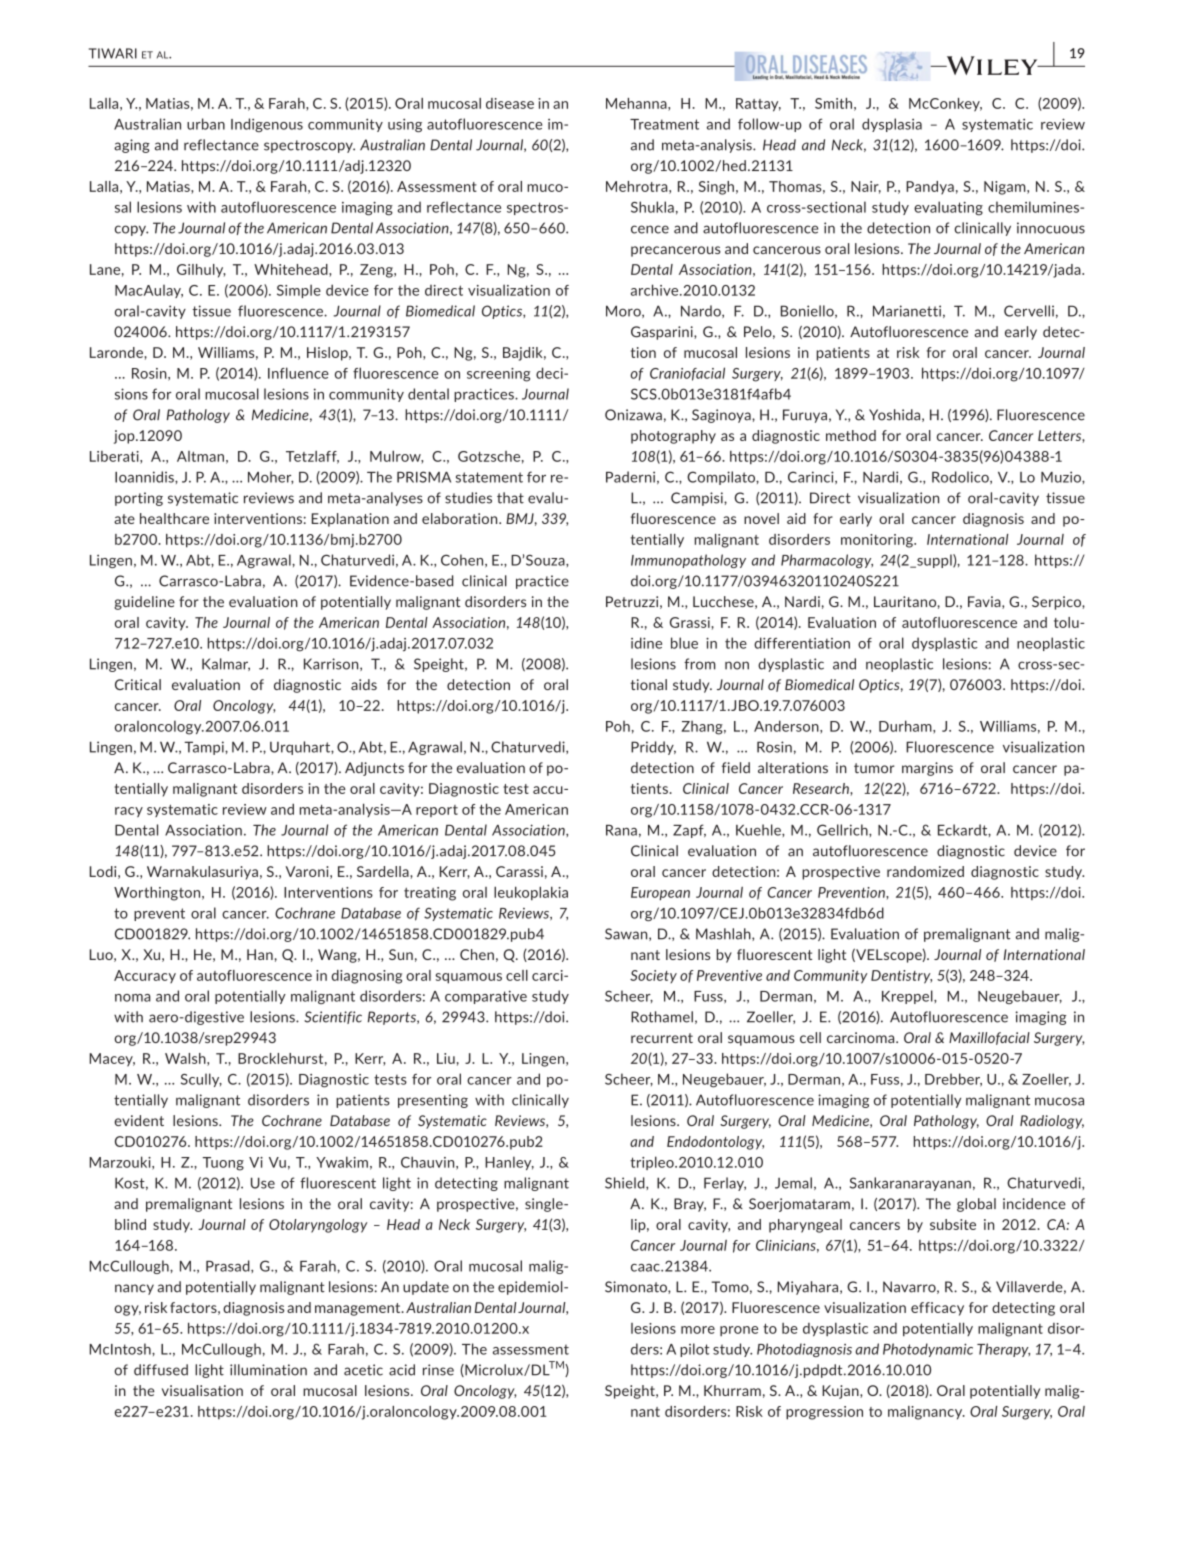 Image resolution: width=1177 pixels, height=1547 pixels. Describe the element at coordinates (161, 1370) in the screenshot. I see `diffused` at that location.
